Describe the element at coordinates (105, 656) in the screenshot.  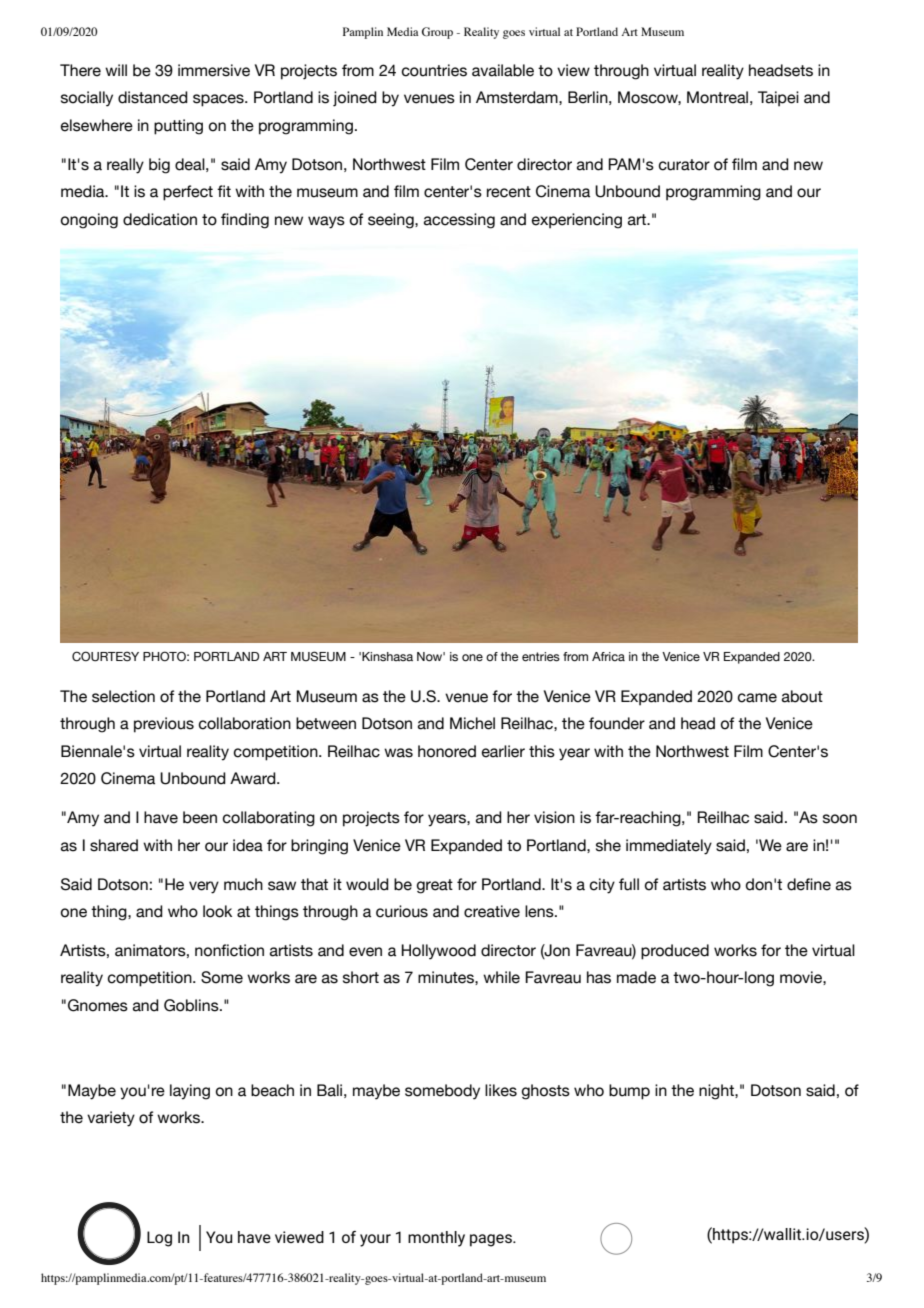
I see `COURTESY` at that location.
